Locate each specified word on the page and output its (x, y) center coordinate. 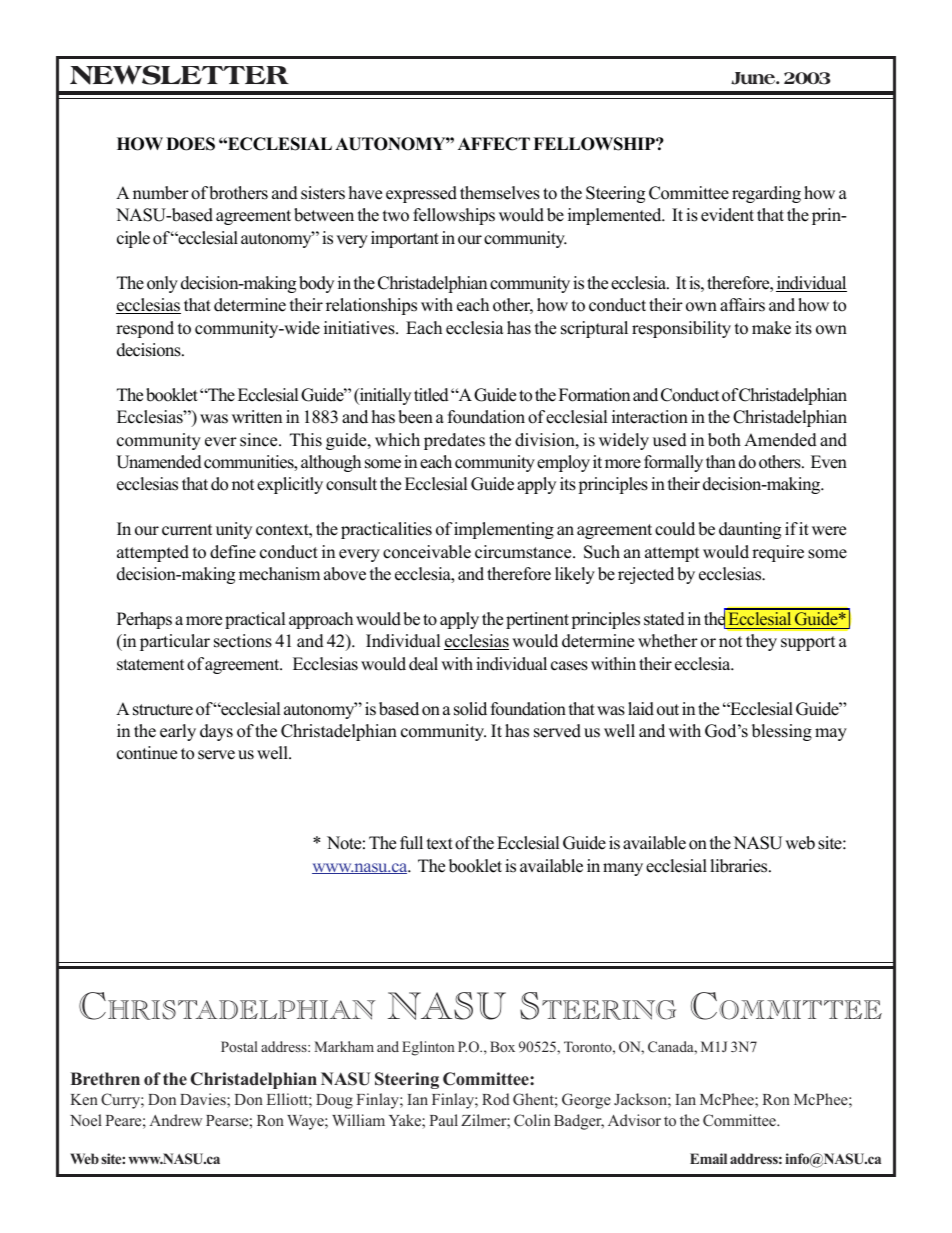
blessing (782, 732)
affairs (742, 305)
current (187, 530)
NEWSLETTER (179, 75)
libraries (740, 866)
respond (145, 329)
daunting (750, 530)
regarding (766, 194)
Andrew (175, 1120)
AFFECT (494, 144)
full (411, 843)
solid (470, 709)
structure (163, 710)
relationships (371, 306)
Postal (239, 1046)
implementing (504, 530)
